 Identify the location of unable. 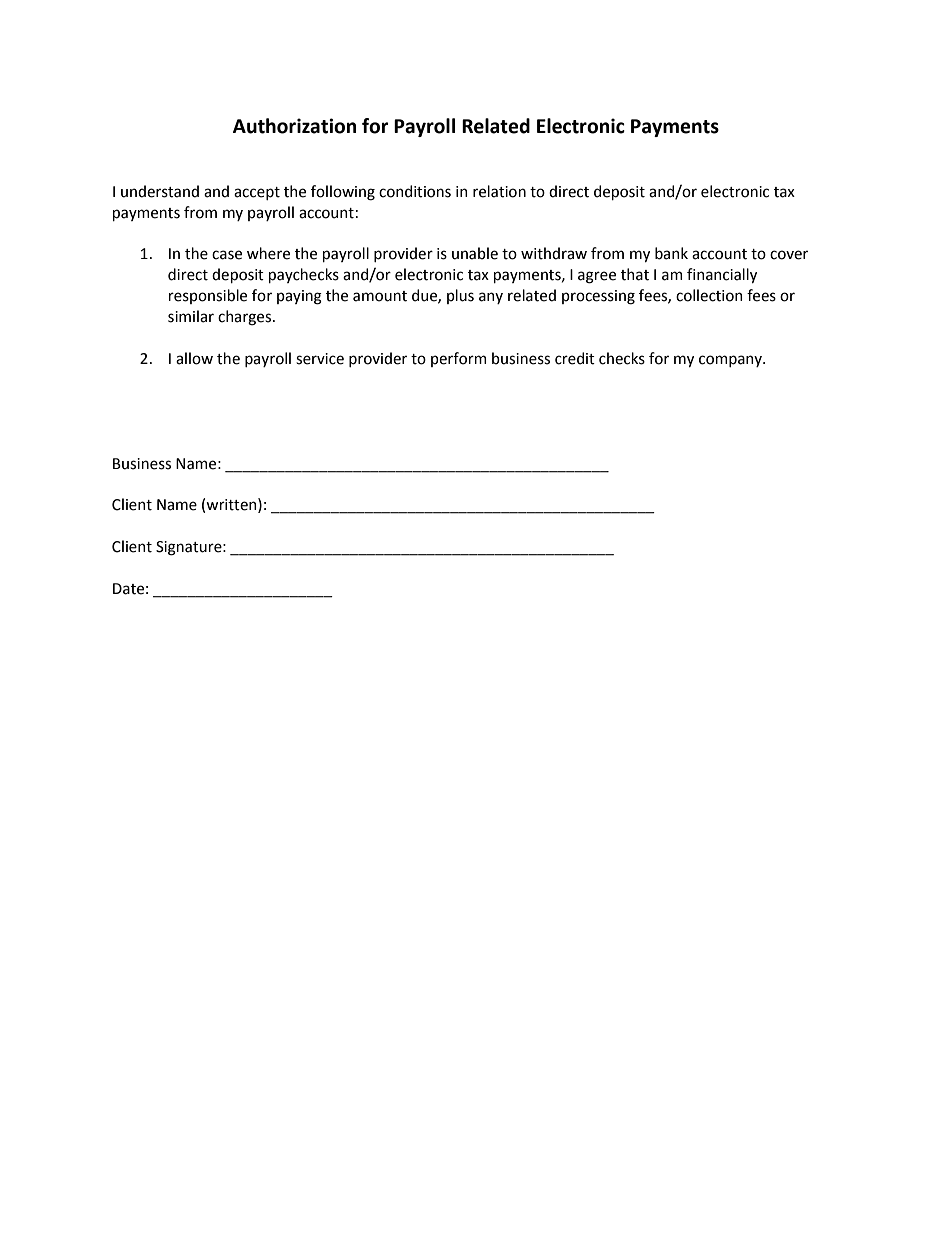
(475, 253).
